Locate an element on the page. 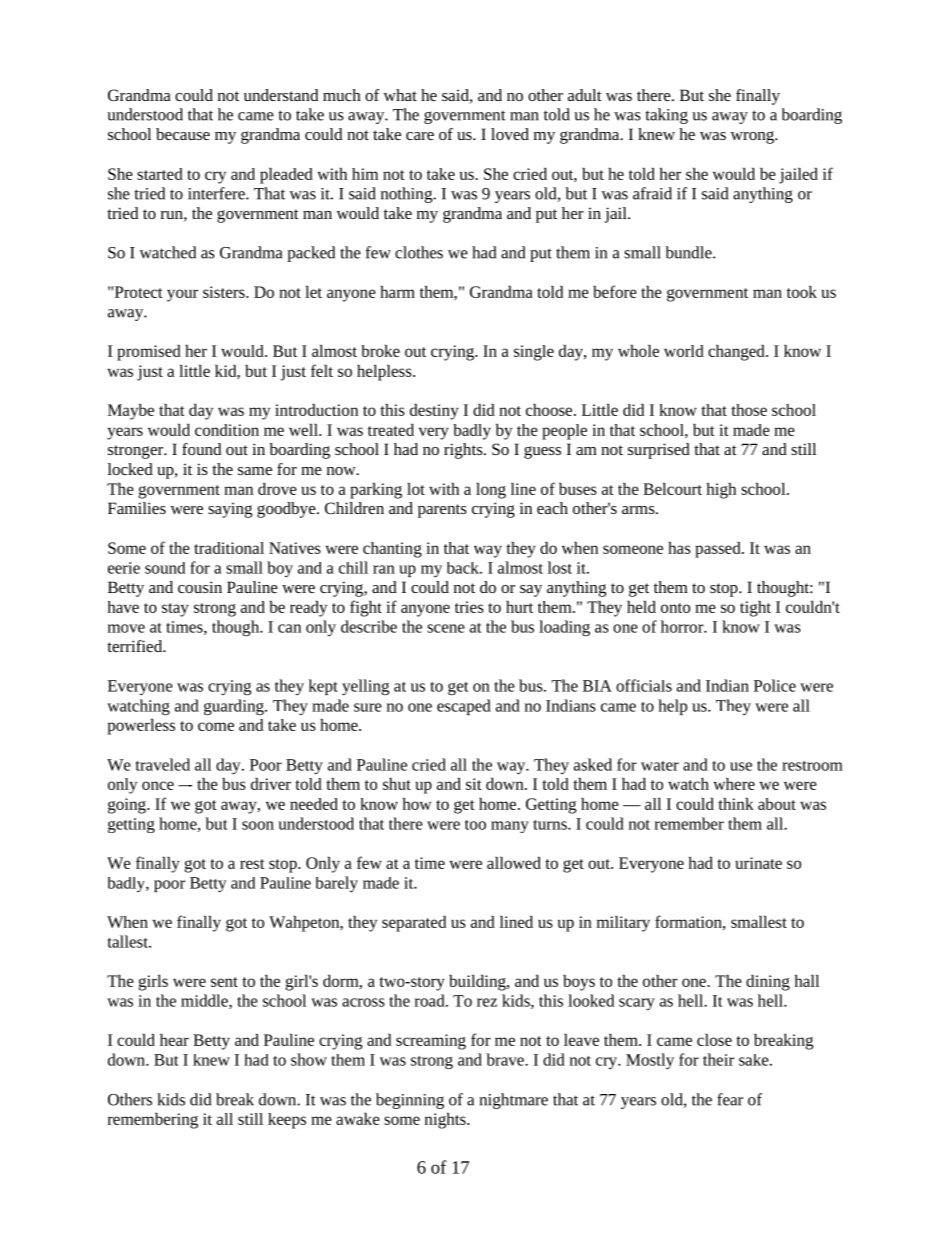  hear is located at coordinates (174, 1040).
